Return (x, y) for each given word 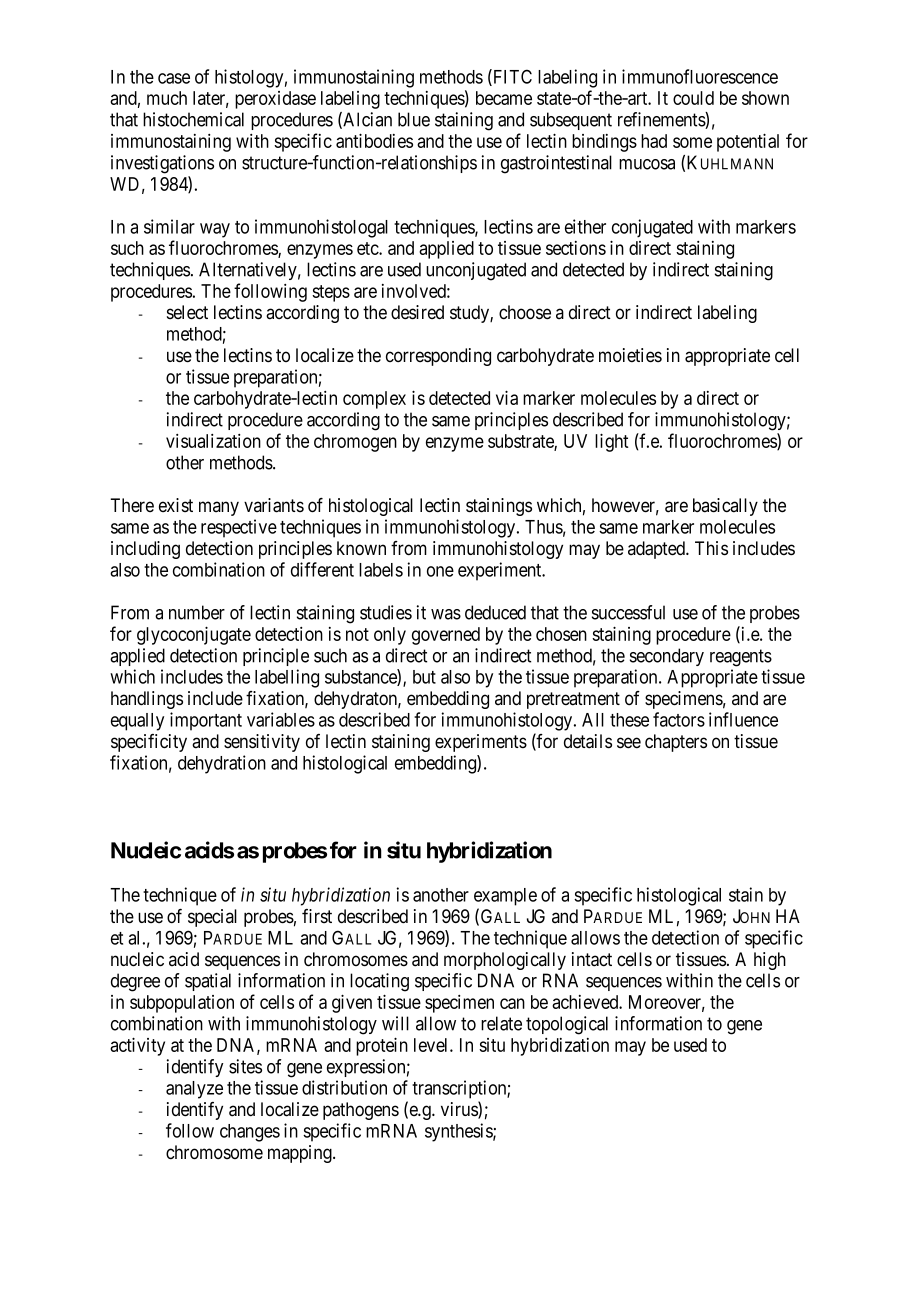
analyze (194, 1090)
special (212, 918)
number (197, 612)
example (505, 897)
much (167, 98)
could (693, 98)
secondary (667, 657)
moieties (630, 355)
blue (414, 119)
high (770, 961)
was (446, 614)
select (187, 312)
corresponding (438, 357)
